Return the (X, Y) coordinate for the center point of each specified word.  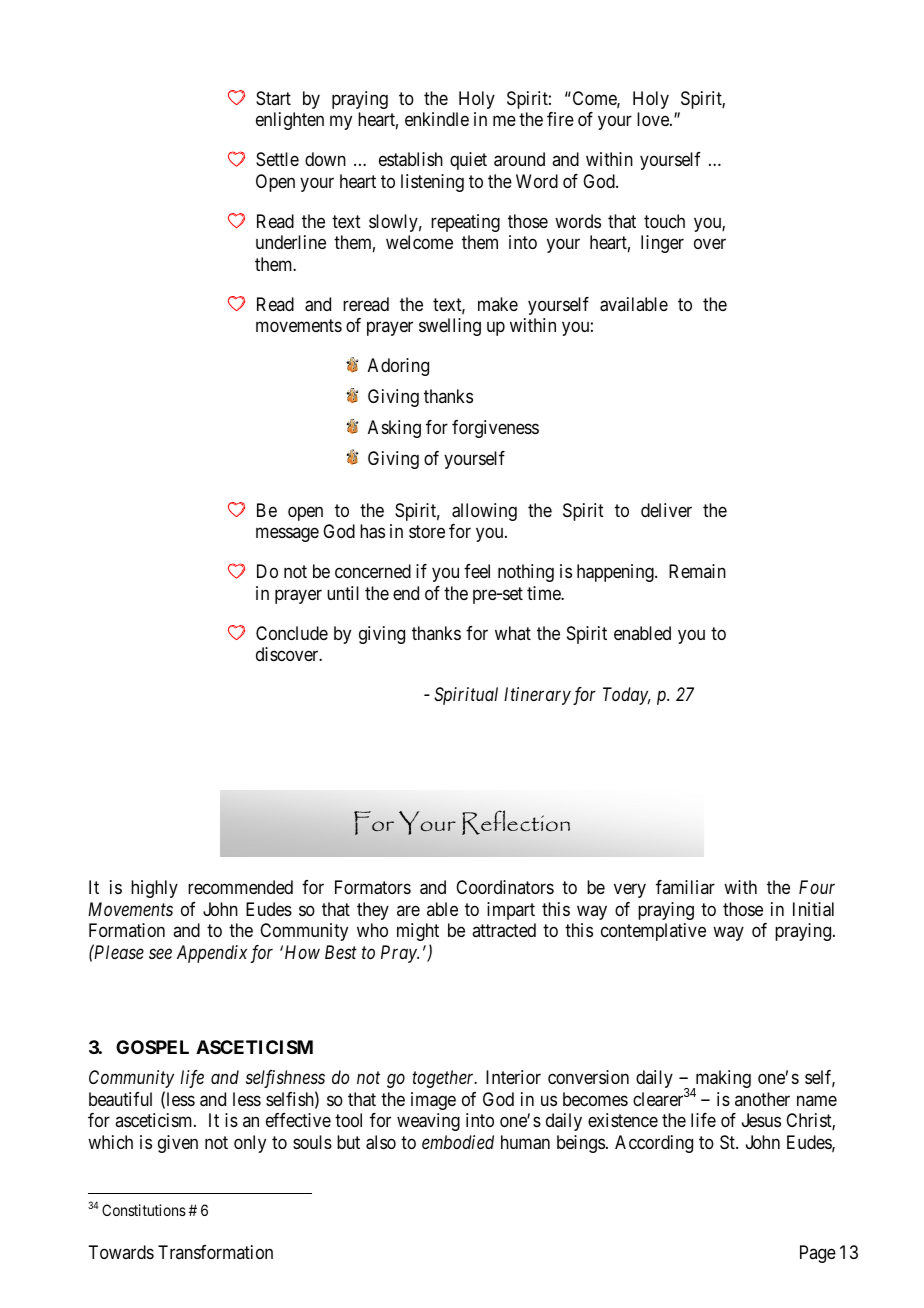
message (287, 535)
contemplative (653, 932)
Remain (697, 571)
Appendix (212, 954)
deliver (666, 510)
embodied (458, 1142)
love (654, 119)
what (513, 633)
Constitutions (144, 1210)
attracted (504, 930)
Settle (277, 159)
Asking (394, 429)
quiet (468, 161)
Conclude (292, 633)
